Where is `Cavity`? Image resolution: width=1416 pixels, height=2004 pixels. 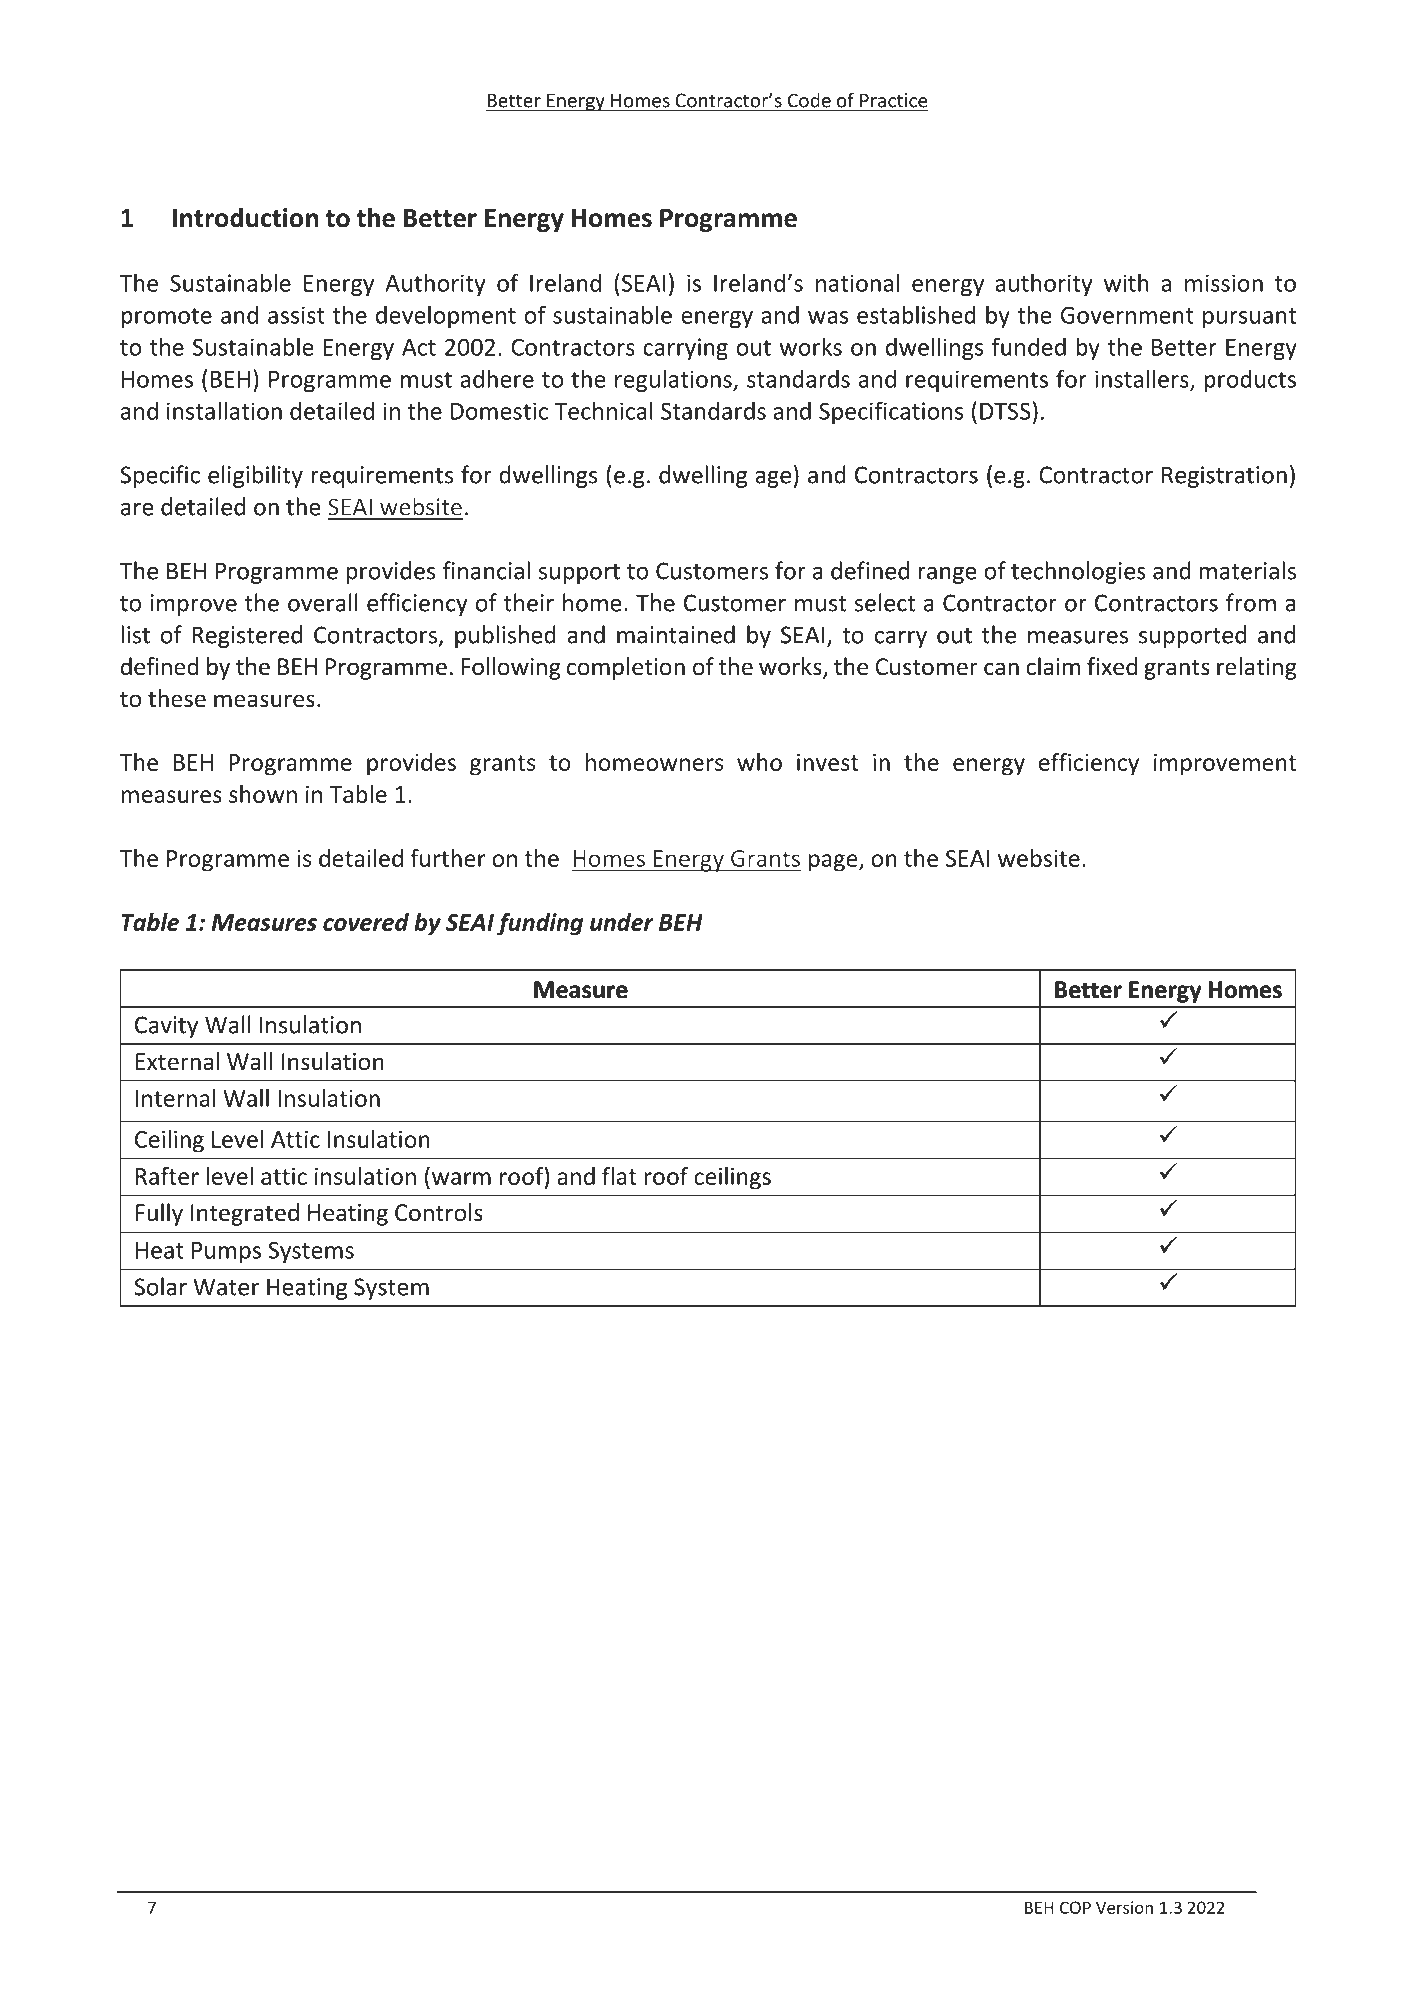
Cavity is located at coordinates (166, 1027).
